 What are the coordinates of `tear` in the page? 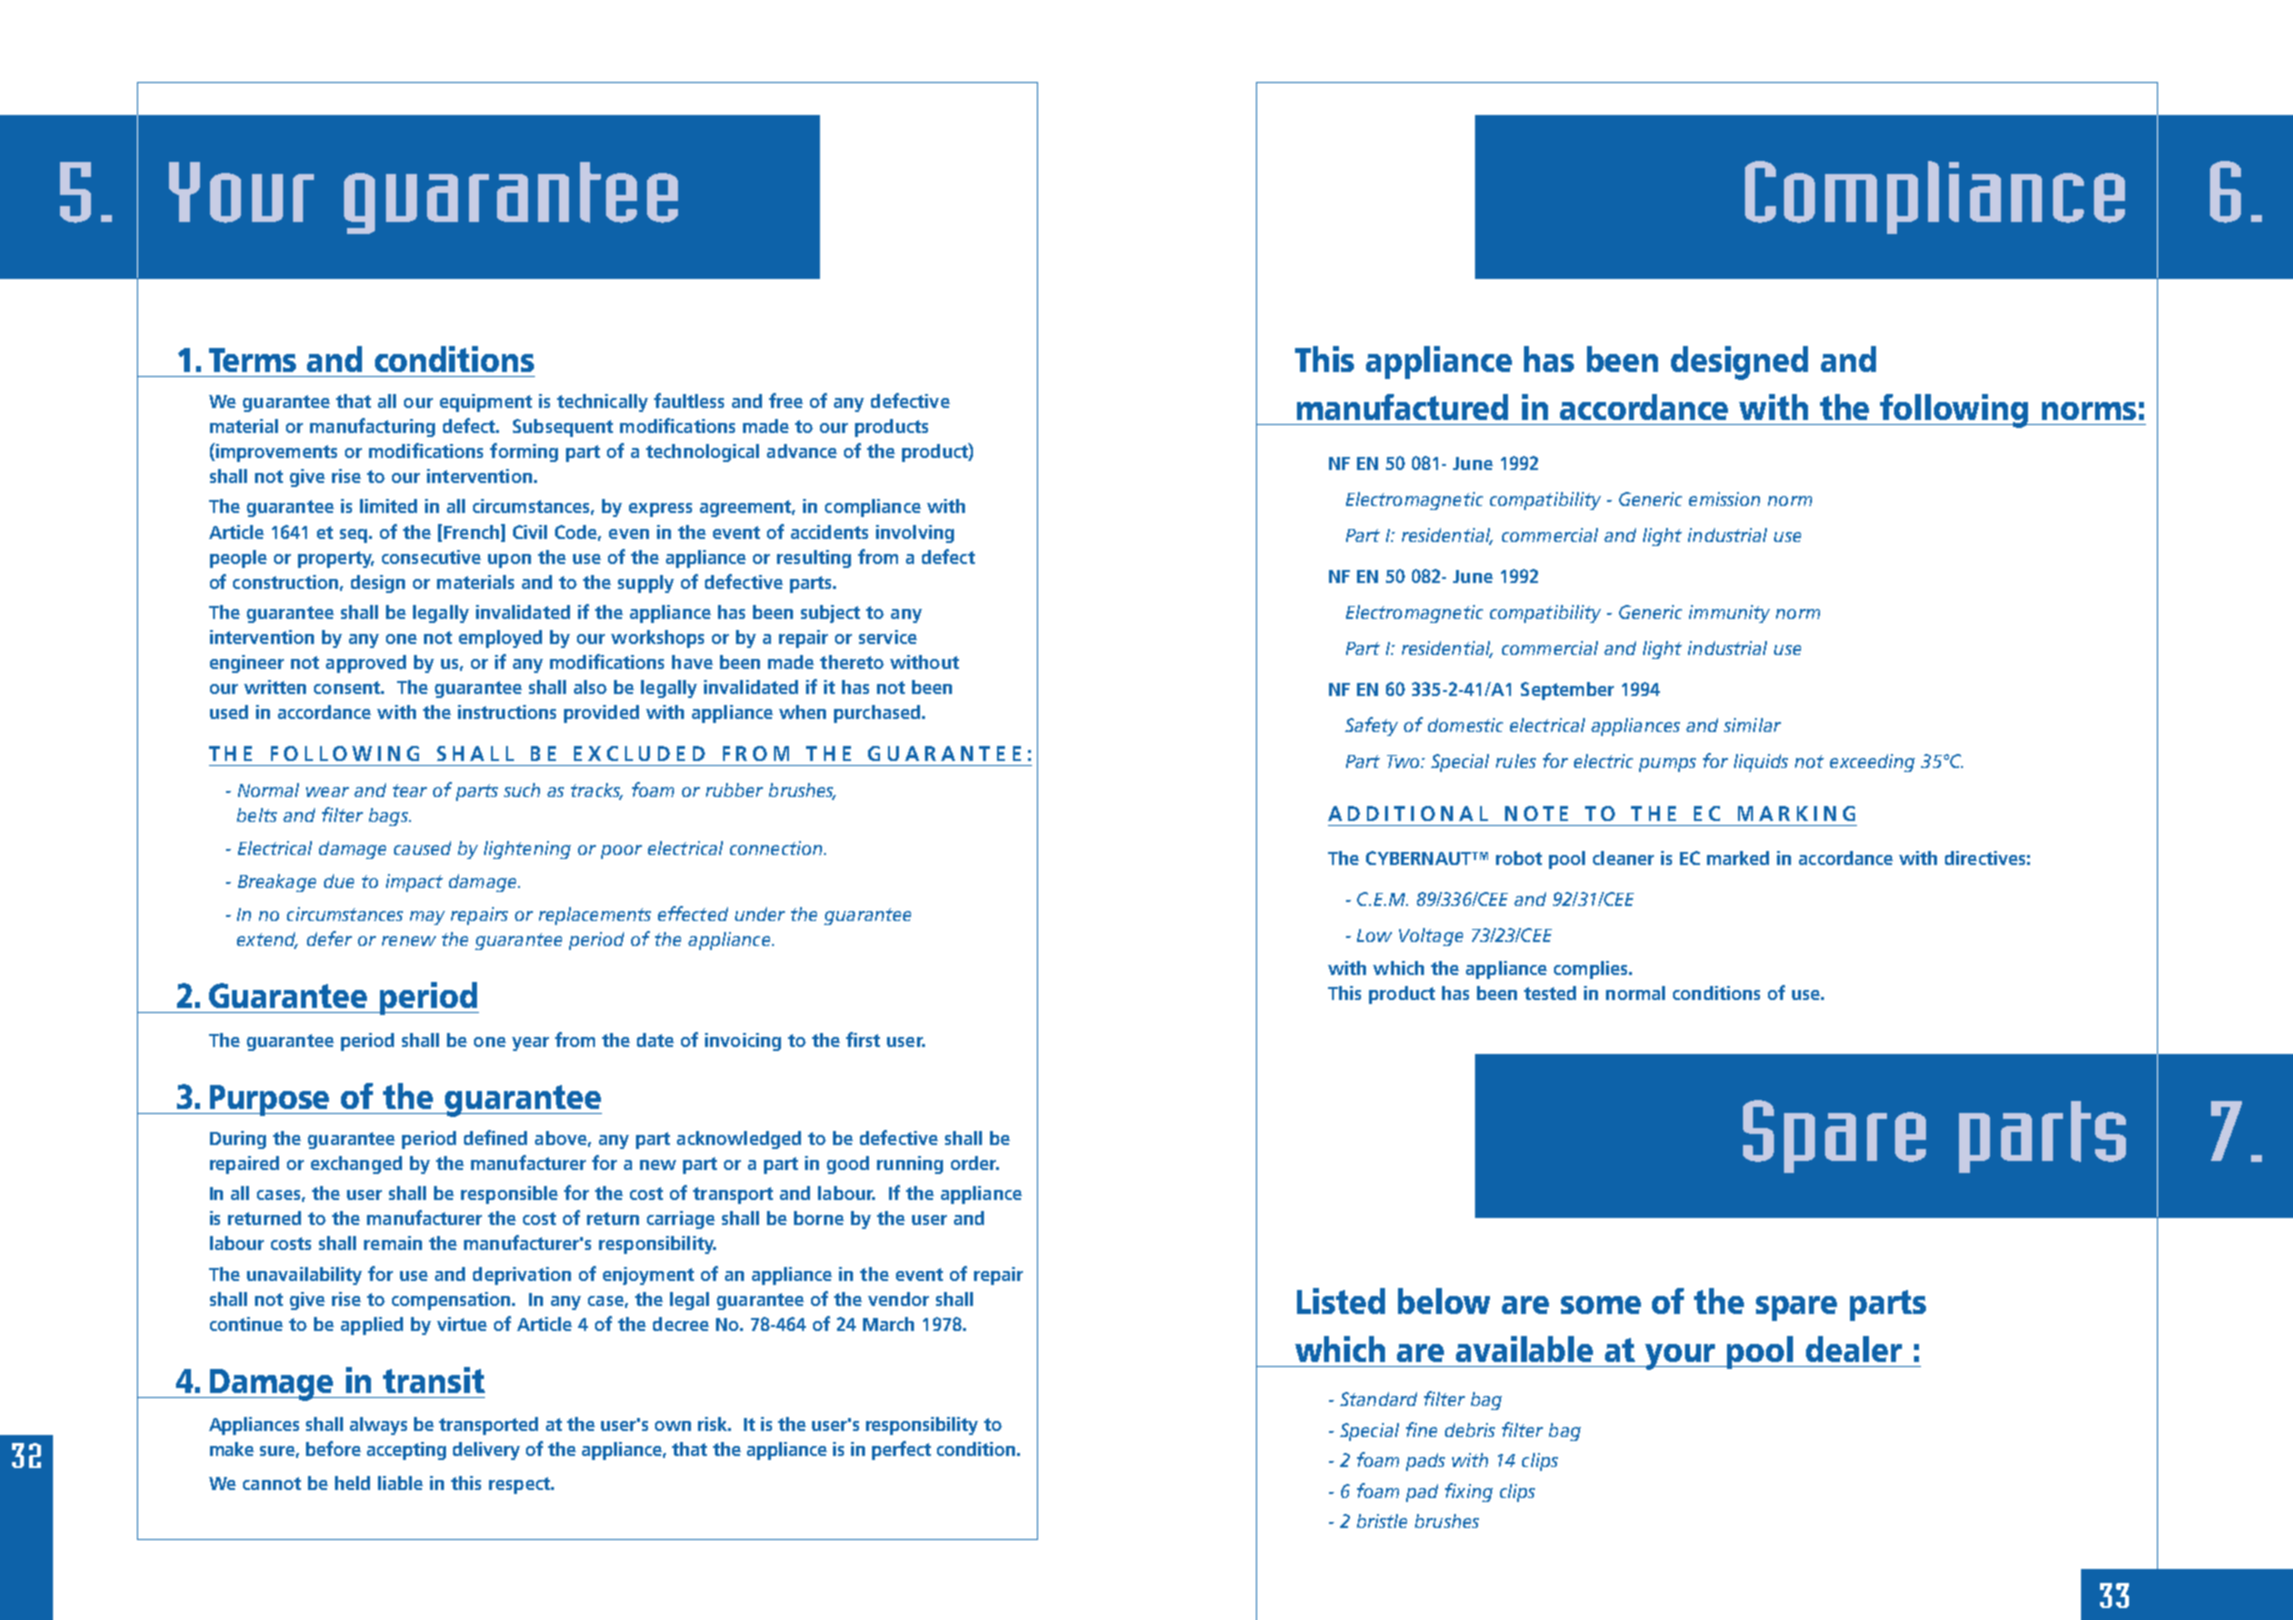 It's located at (410, 790).
